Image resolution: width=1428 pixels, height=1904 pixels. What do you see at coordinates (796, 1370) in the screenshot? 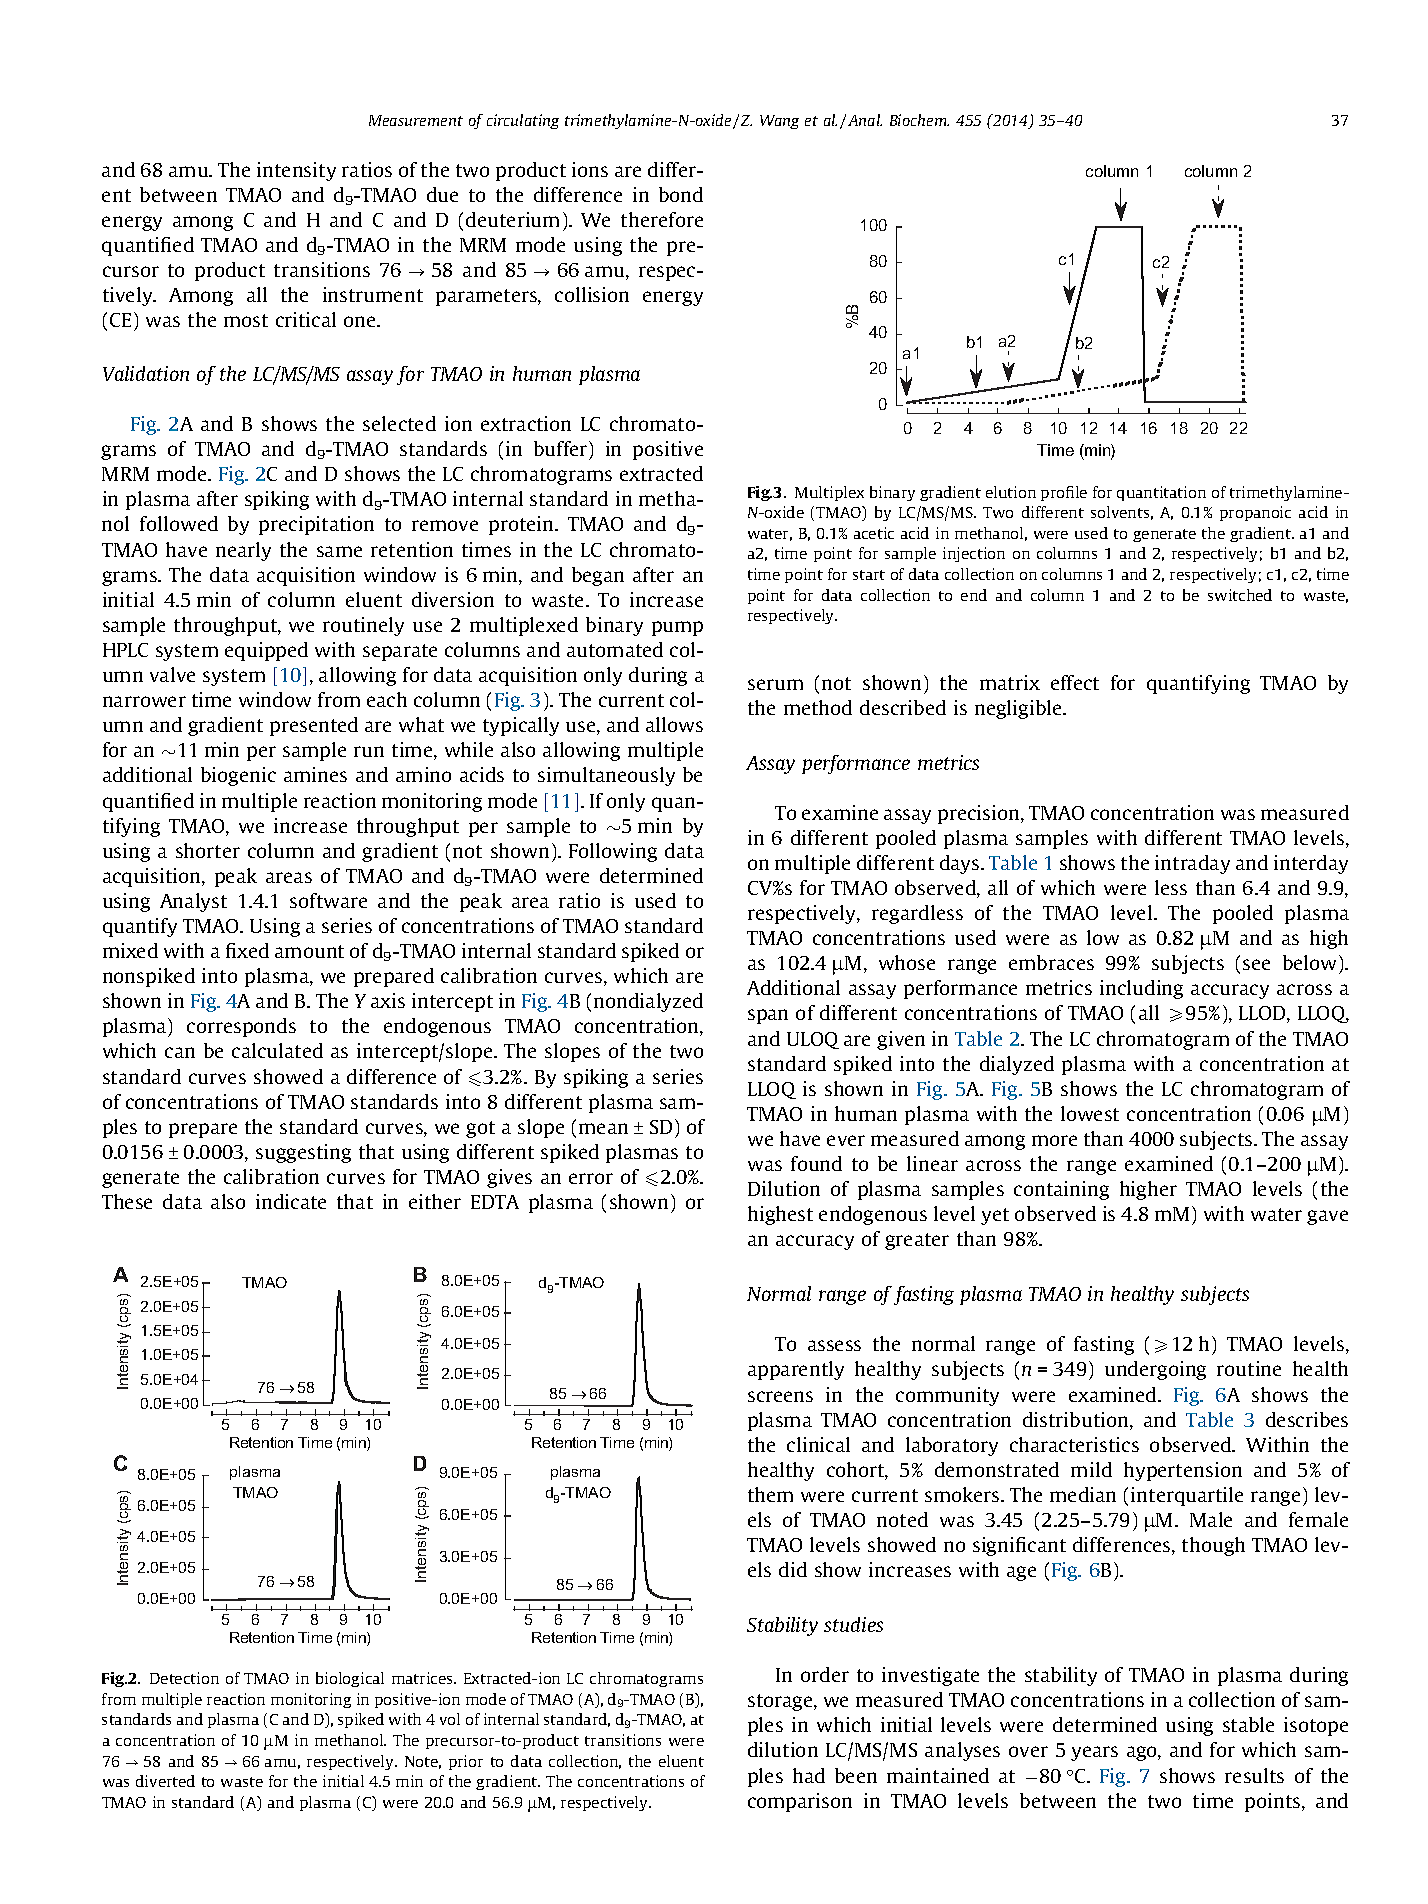
I see `apparently` at bounding box center [796, 1370].
